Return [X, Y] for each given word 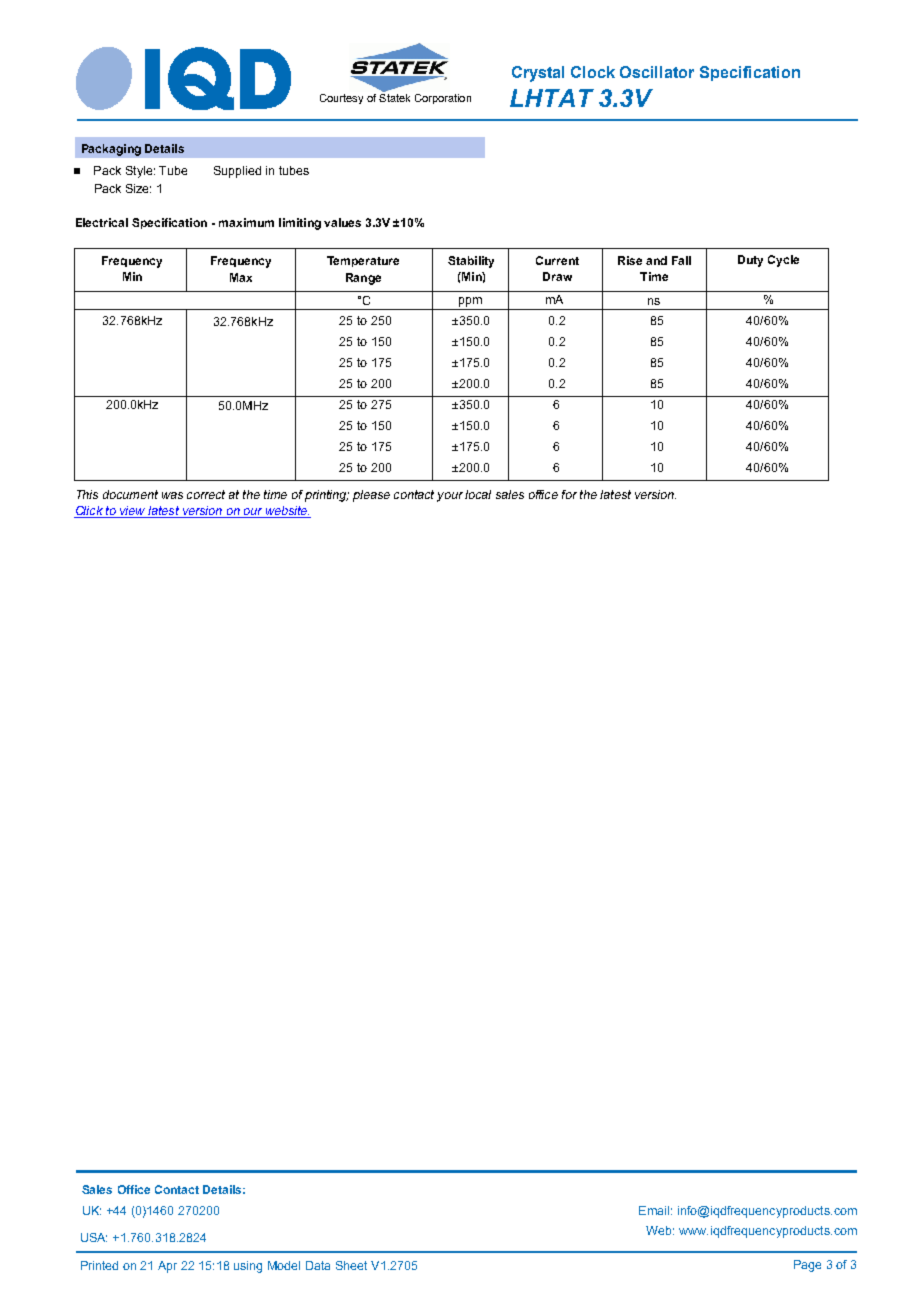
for [569, 494]
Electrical [102, 222]
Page [807, 1266]
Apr [167, 1267]
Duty [750, 261]
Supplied [237, 172]
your [450, 497]
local [478, 494]
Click [89, 512]
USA [94, 1237]
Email [654, 1210]
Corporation [443, 99]
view [132, 512]
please [371, 496]
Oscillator [657, 72]
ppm [470, 302]
